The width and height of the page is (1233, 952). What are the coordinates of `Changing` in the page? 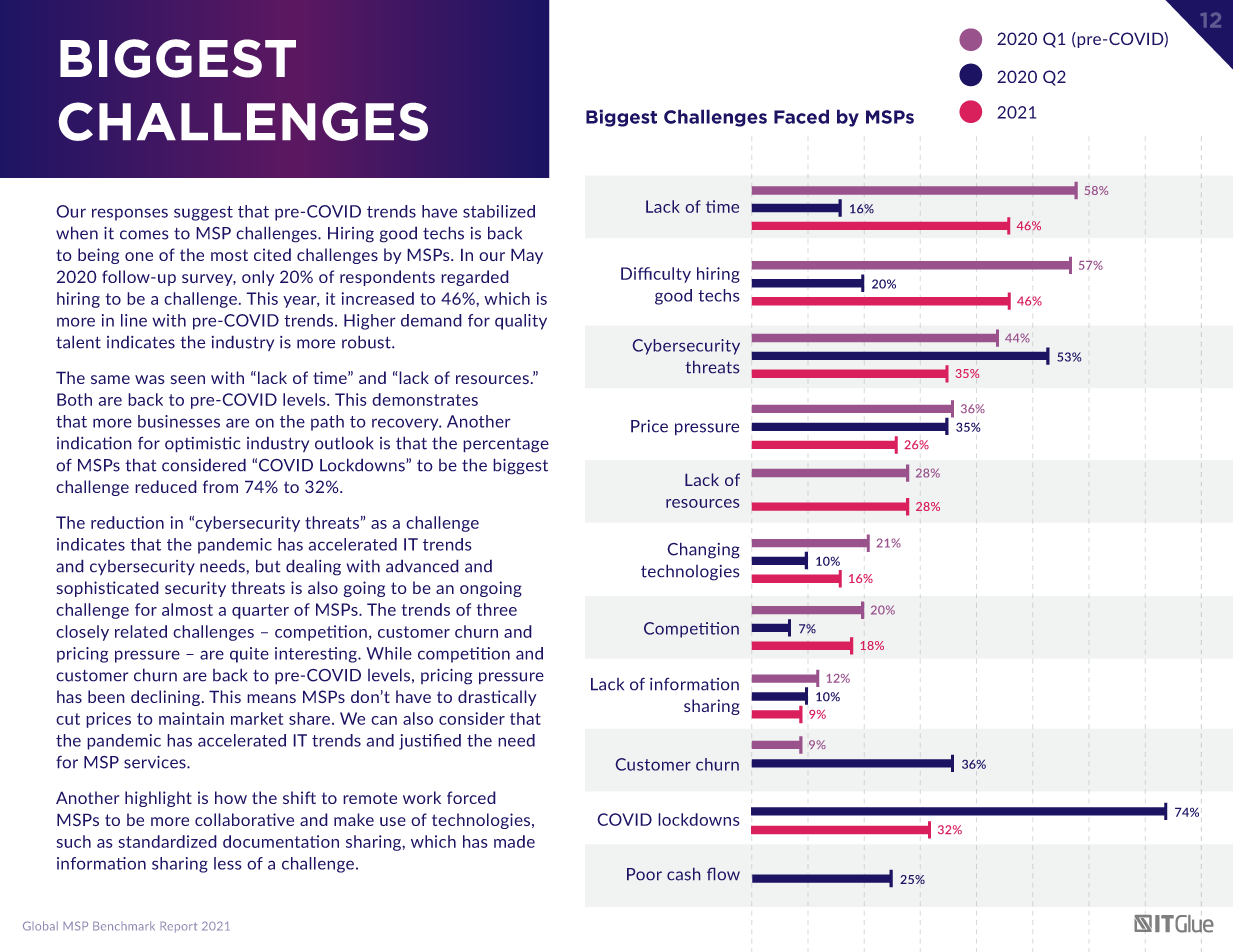 It's located at (703, 550).
